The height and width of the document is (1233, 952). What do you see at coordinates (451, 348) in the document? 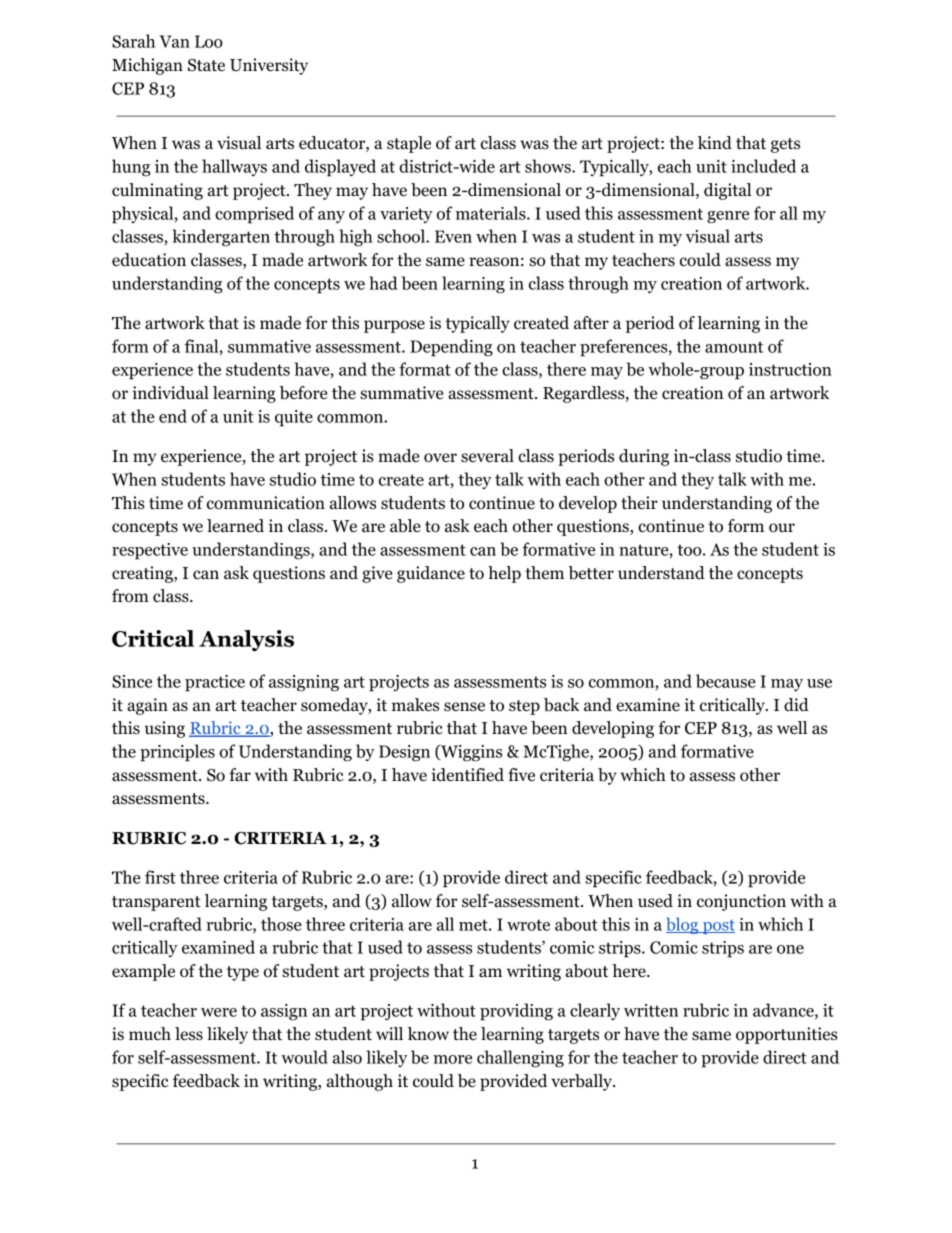
I see `Depending` at bounding box center [451, 348].
